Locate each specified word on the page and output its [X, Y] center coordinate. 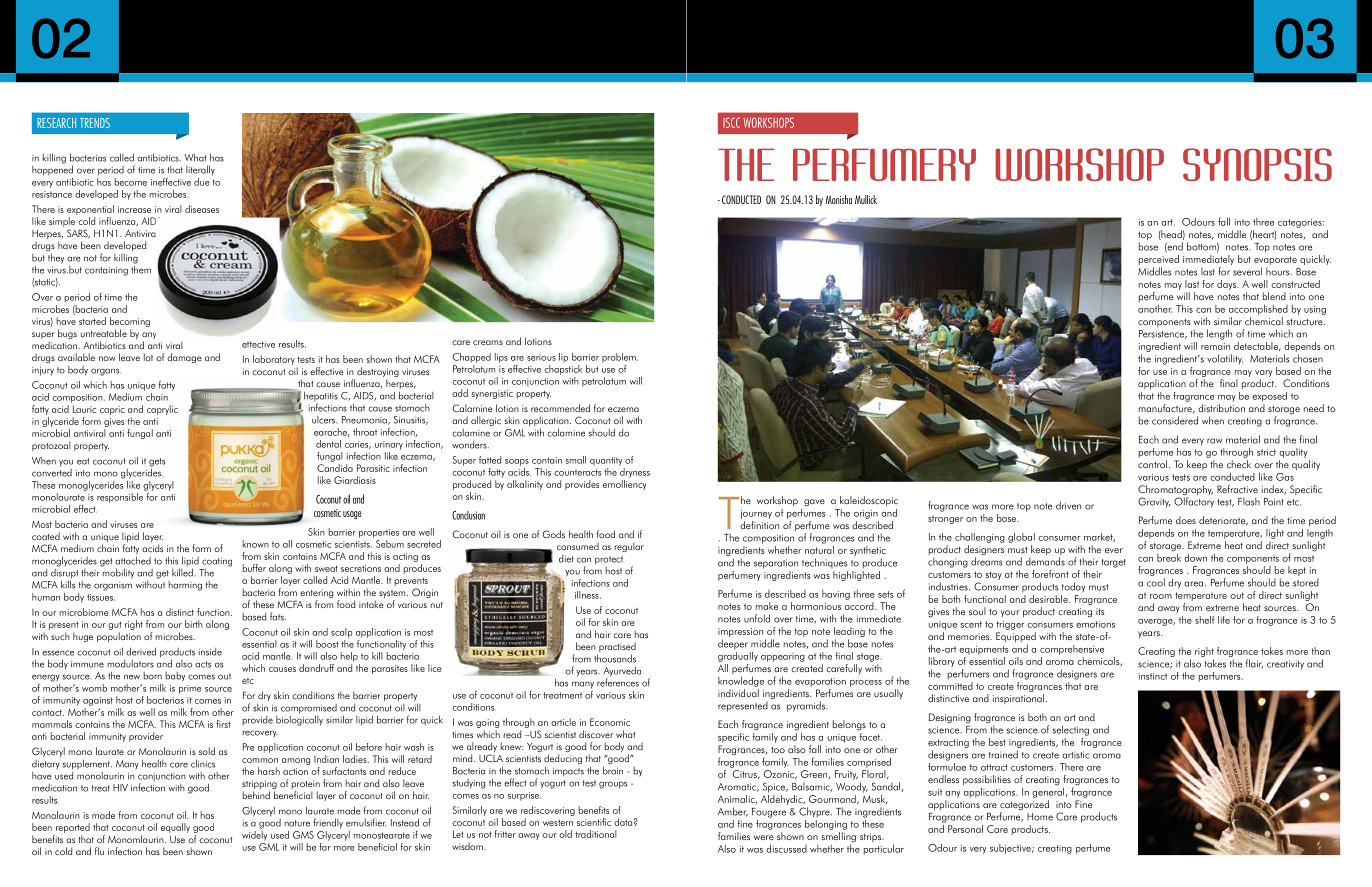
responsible [121, 496]
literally [200, 170]
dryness [635, 473]
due [201, 182]
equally [175, 828]
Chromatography [1175, 491]
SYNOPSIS [1257, 164]
